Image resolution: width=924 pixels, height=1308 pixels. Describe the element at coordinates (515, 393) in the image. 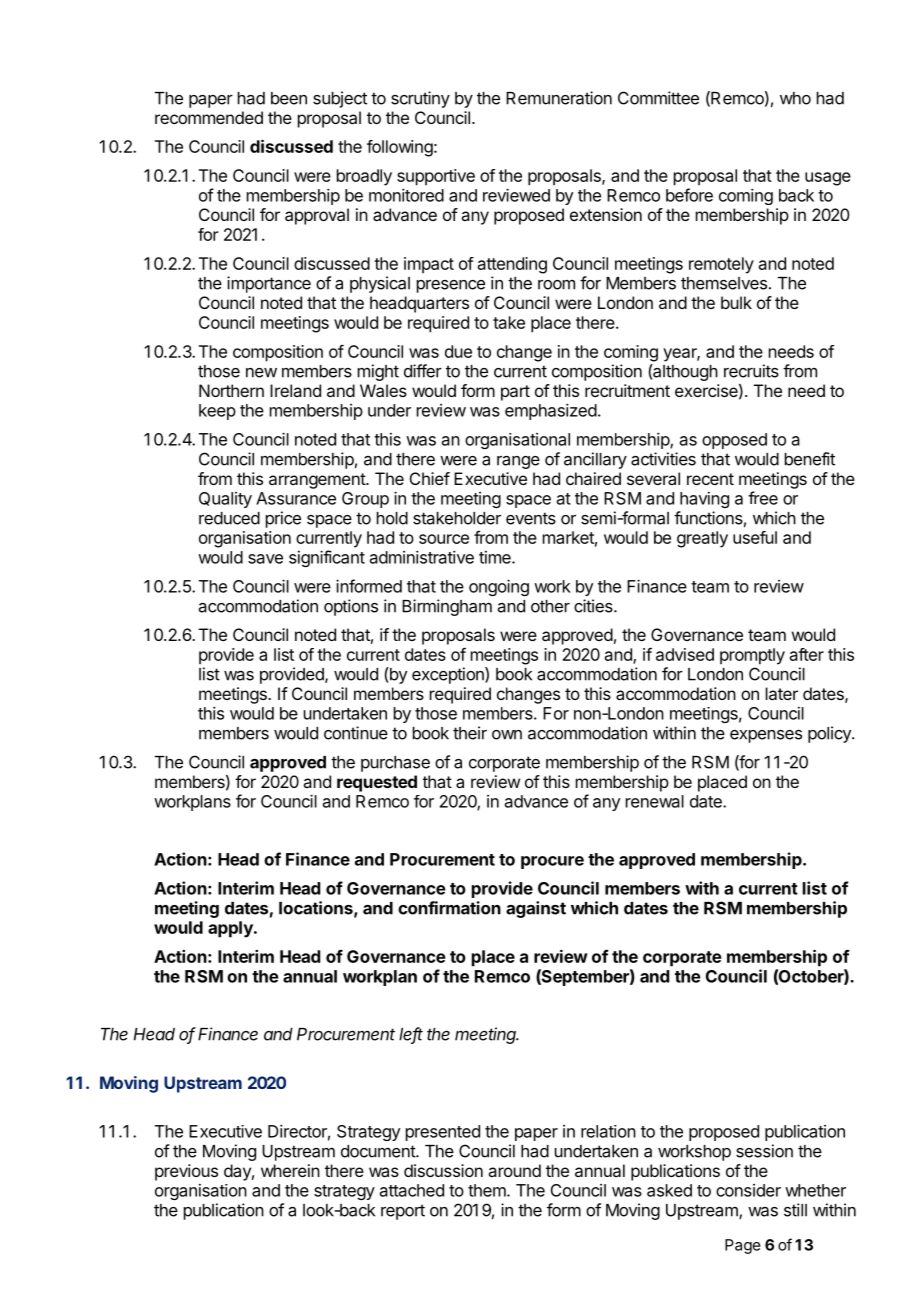

I see `part` at that location.
